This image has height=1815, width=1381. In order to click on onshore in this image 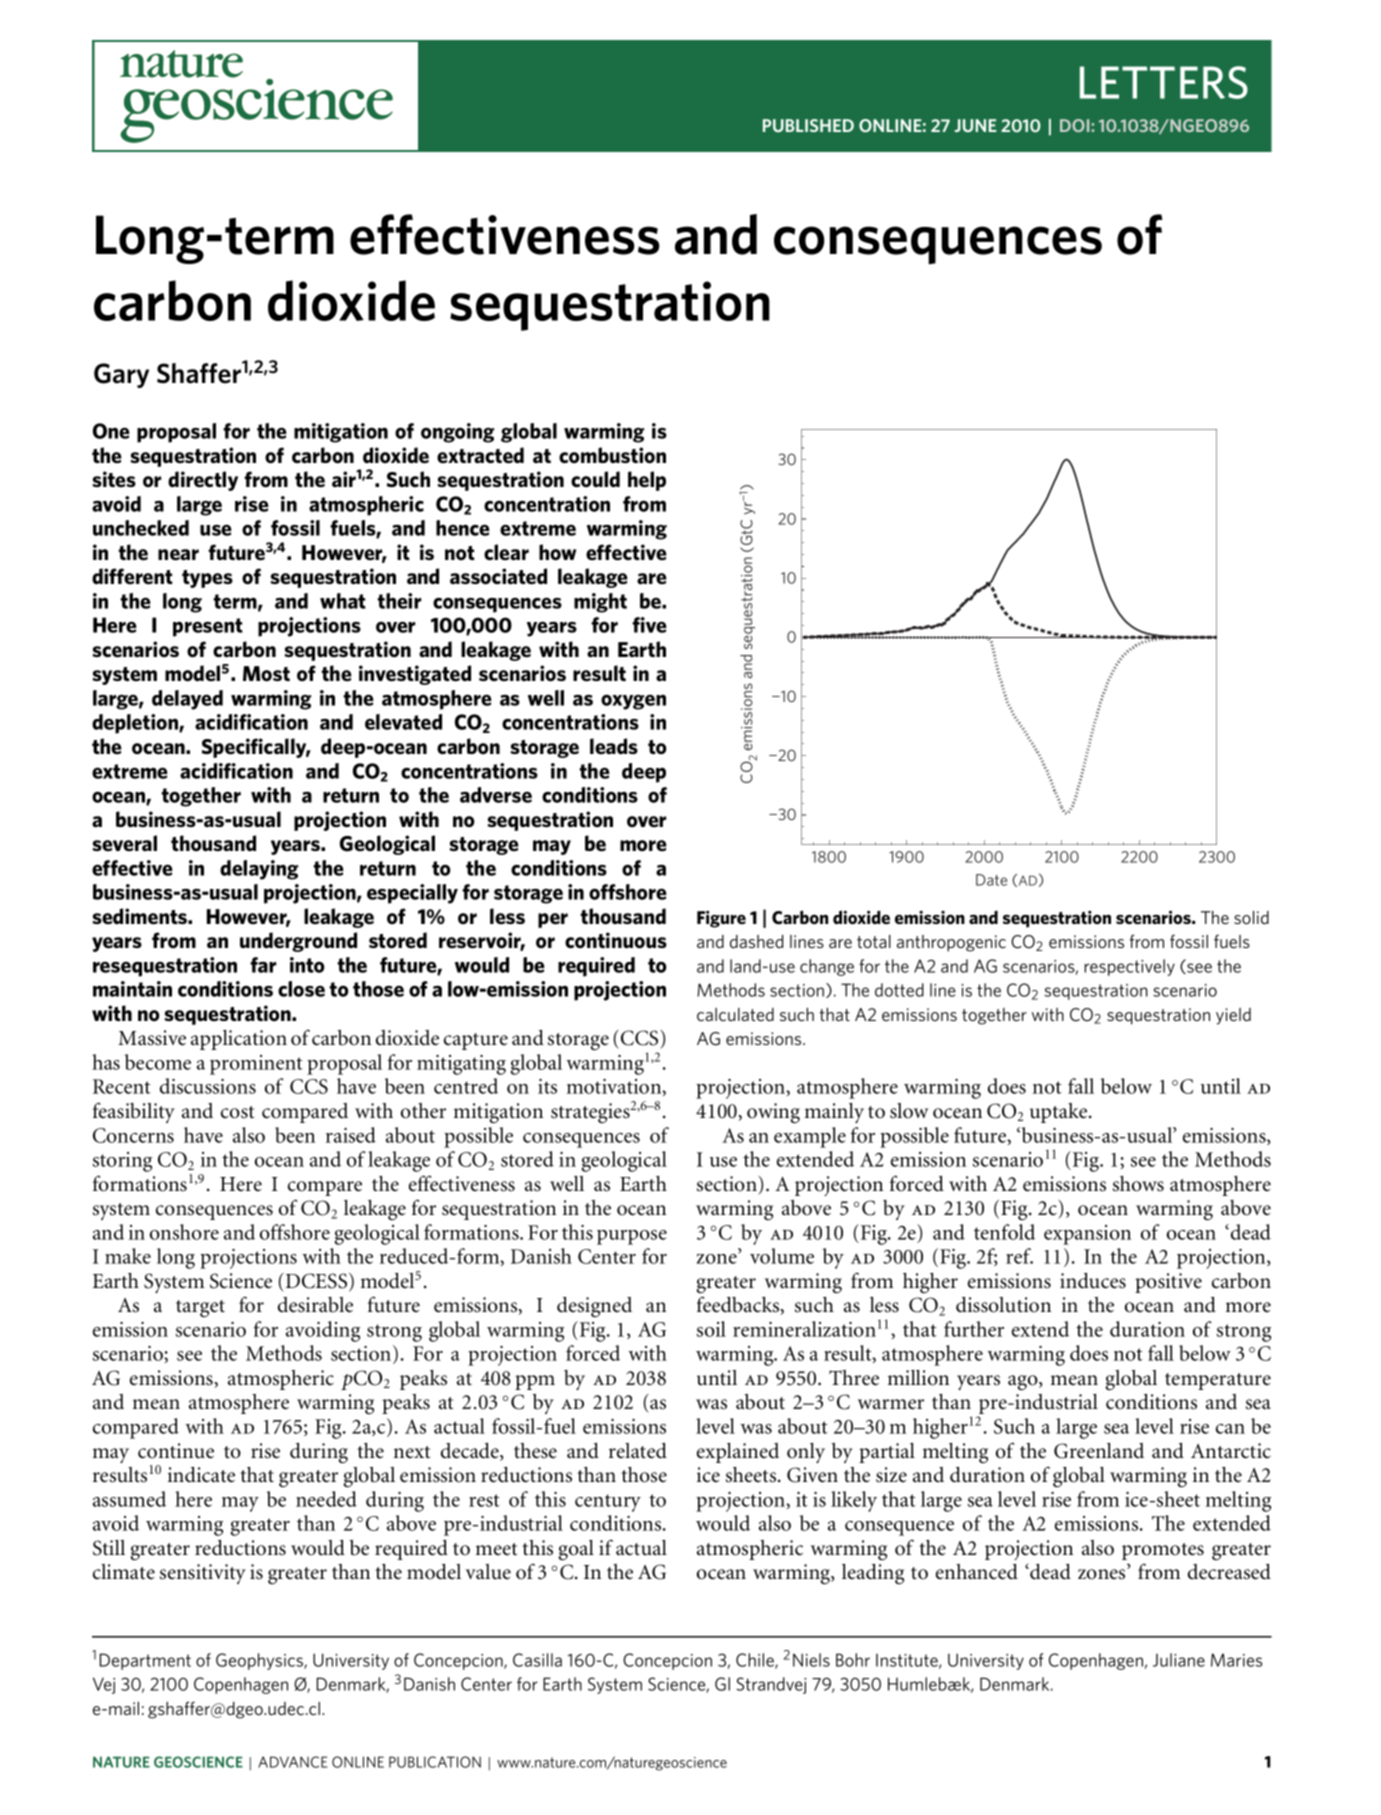, I will do `click(184, 1232)`.
